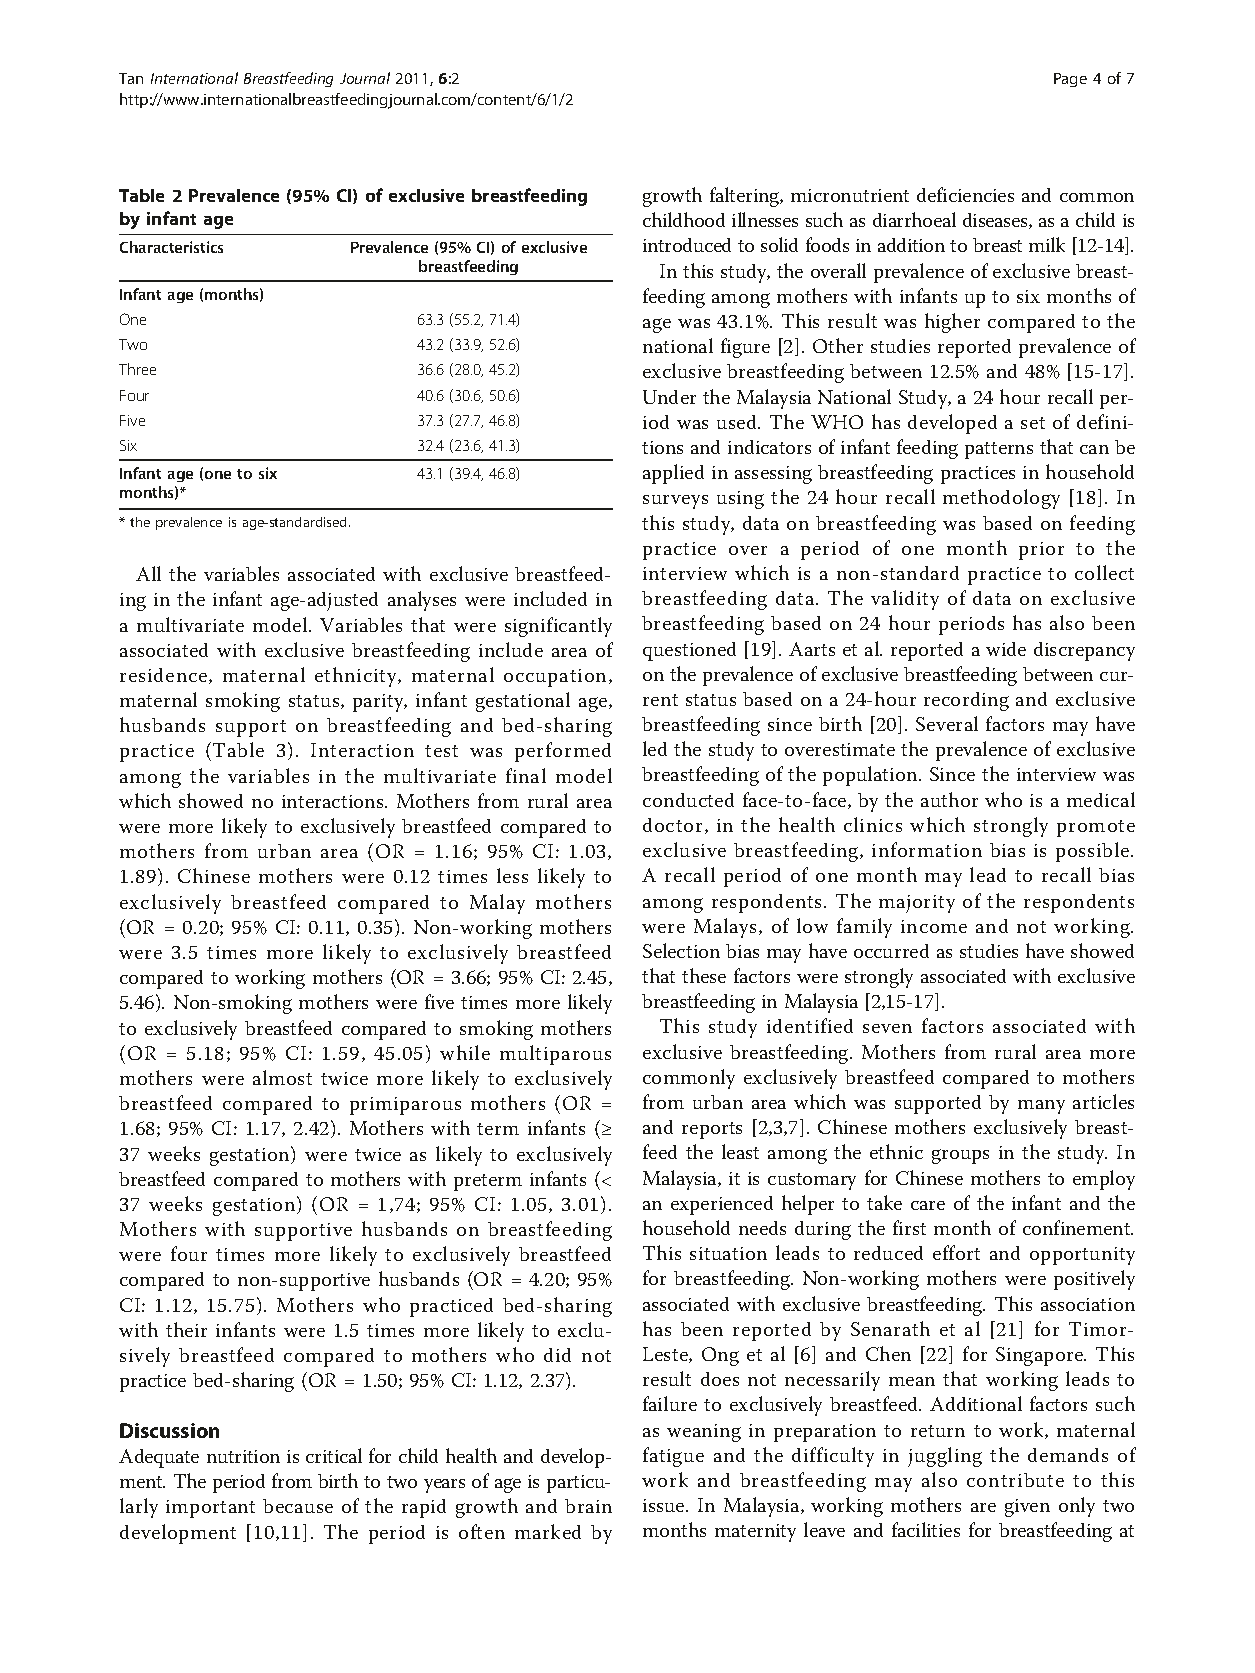 This screenshot has height=1673, width=1255. Describe the element at coordinates (282, 1077) in the screenshot. I see `almost` at that location.
